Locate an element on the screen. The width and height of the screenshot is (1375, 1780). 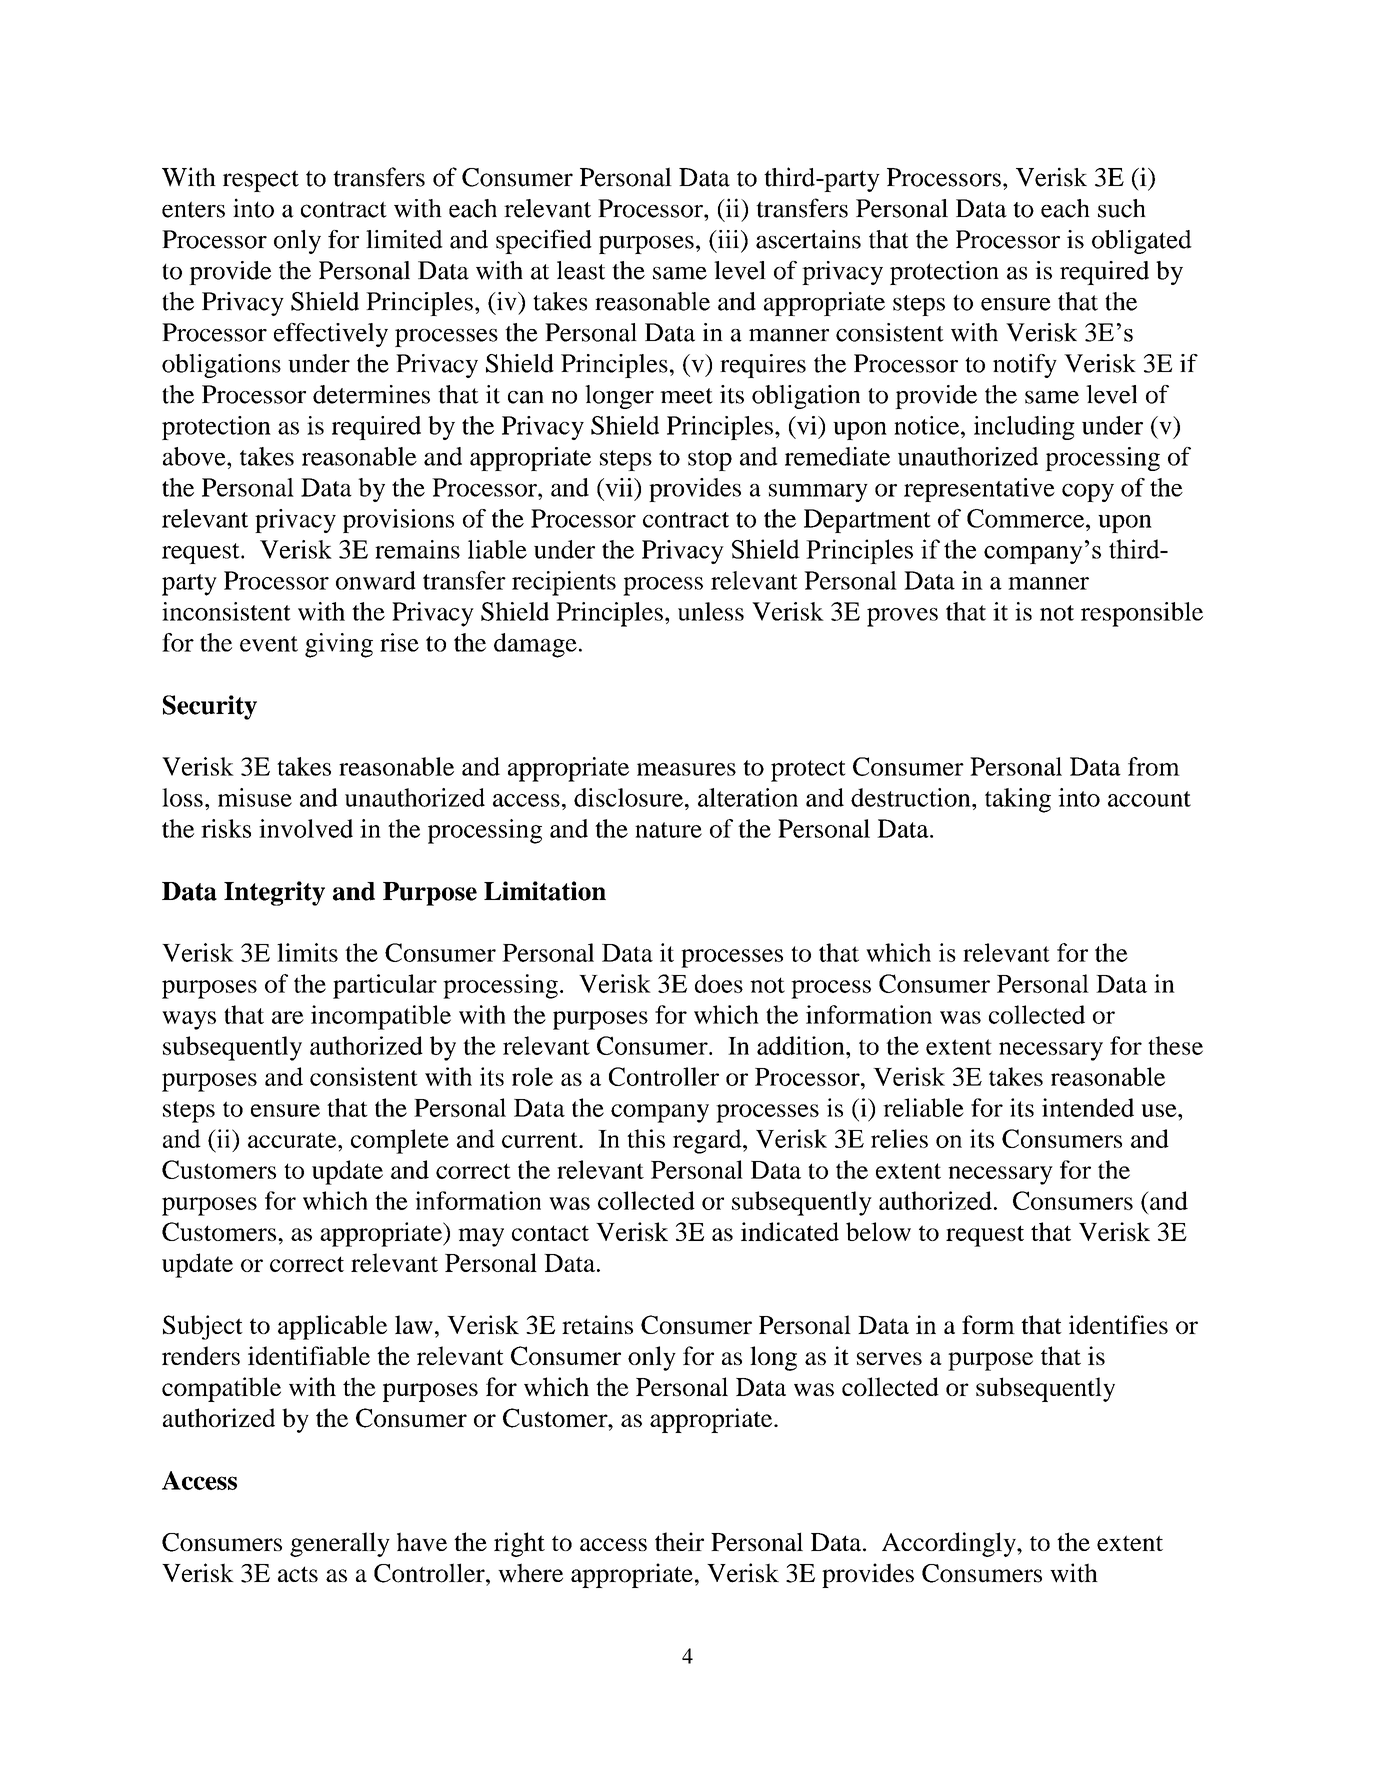
their is located at coordinates (679, 1541).
